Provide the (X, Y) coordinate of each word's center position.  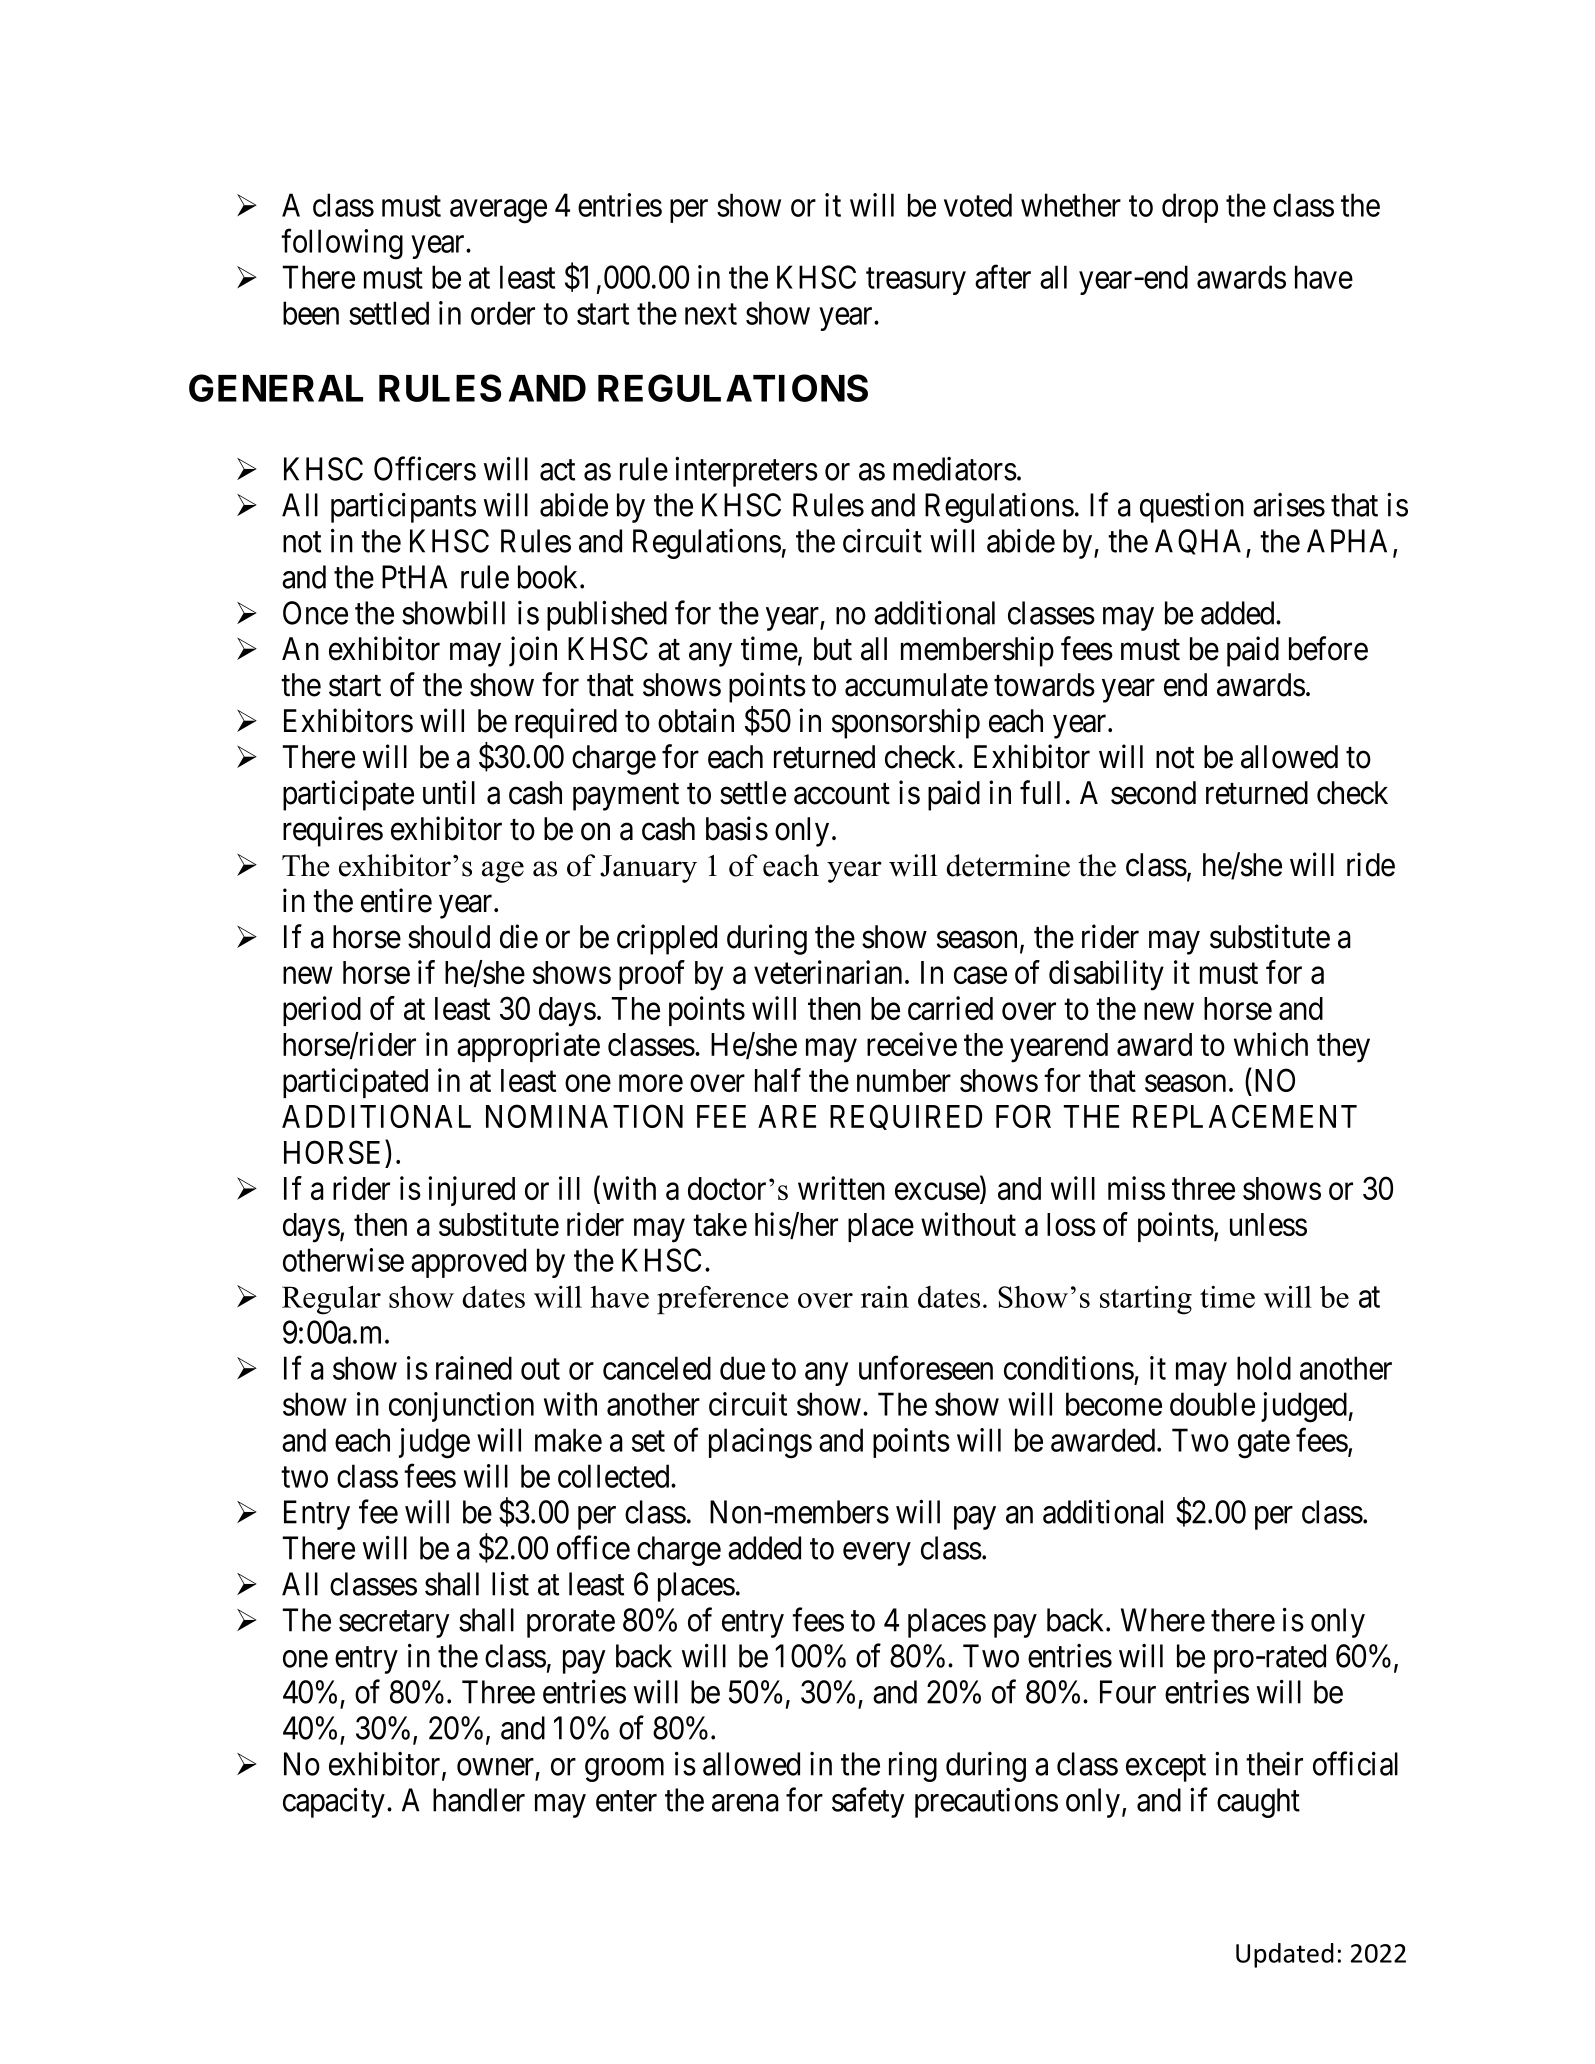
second (1153, 793)
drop (1190, 208)
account (842, 794)
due (742, 1368)
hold (1264, 1368)
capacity (334, 1802)
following (342, 244)
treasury (916, 281)
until (449, 792)
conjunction (461, 1407)
